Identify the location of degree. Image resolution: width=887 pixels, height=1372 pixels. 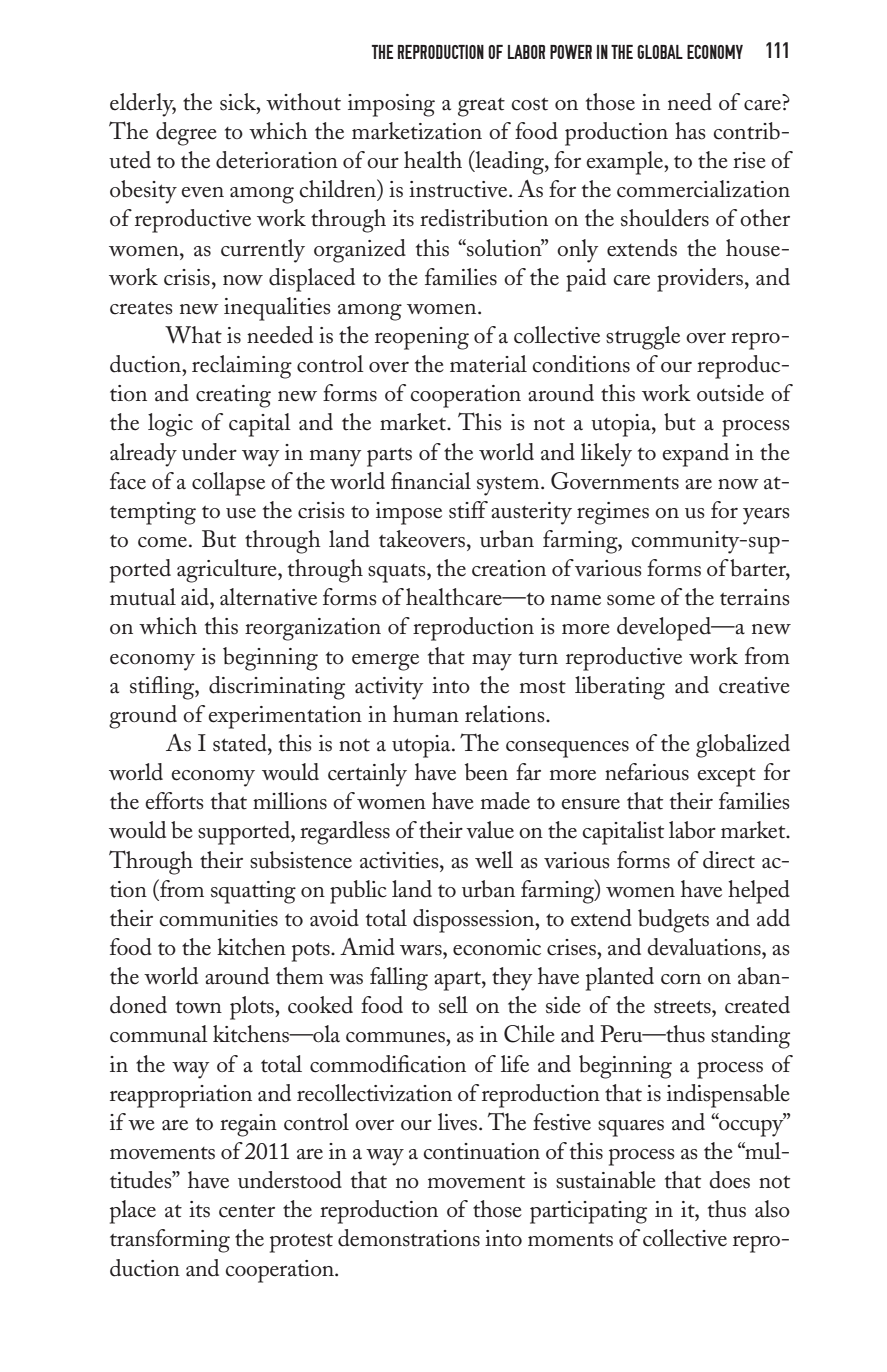
(186, 134).
